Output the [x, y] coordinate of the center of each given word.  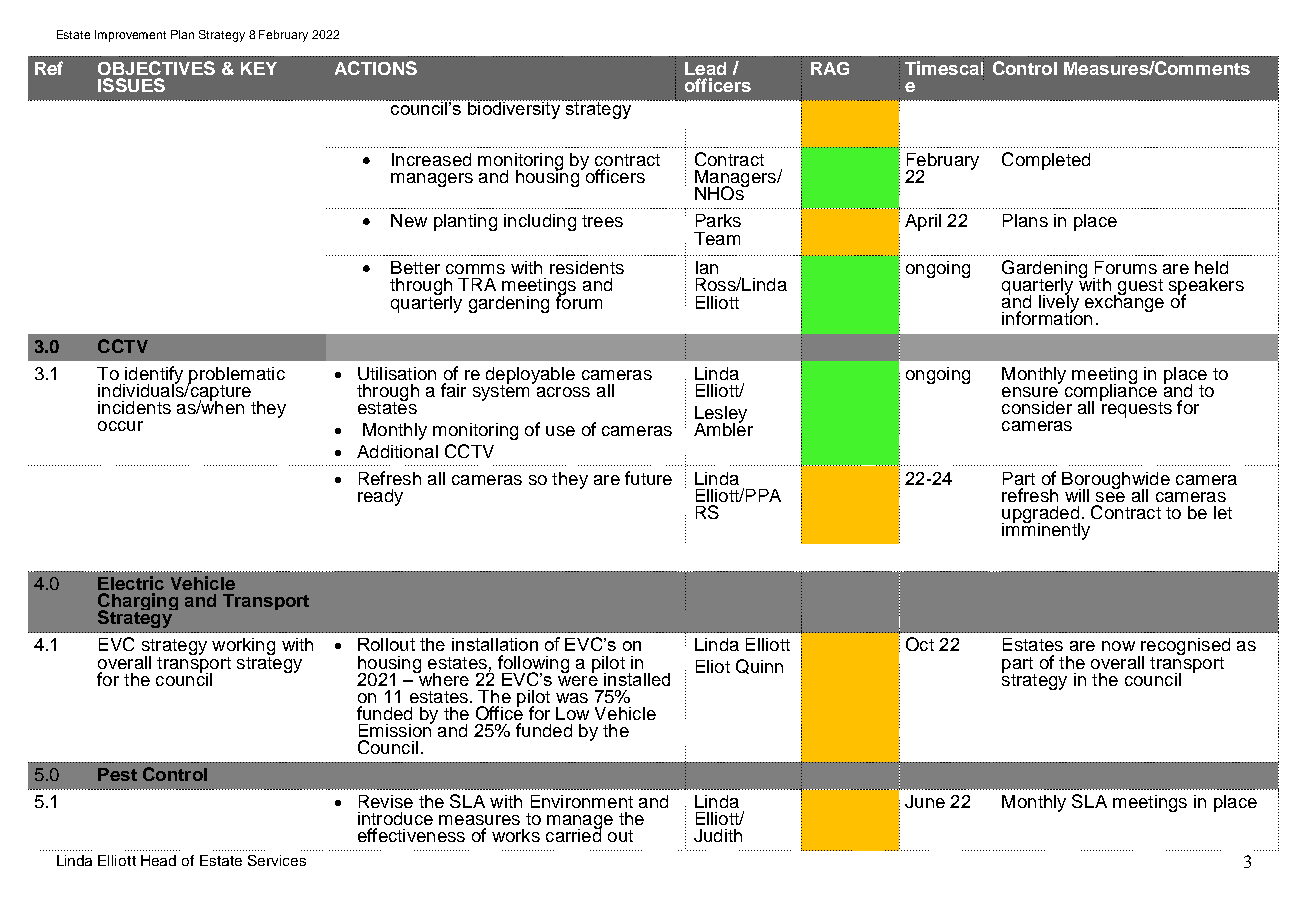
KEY [259, 68]
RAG [830, 68]
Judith [718, 835]
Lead [705, 68]
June [925, 801]
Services [277, 860]
